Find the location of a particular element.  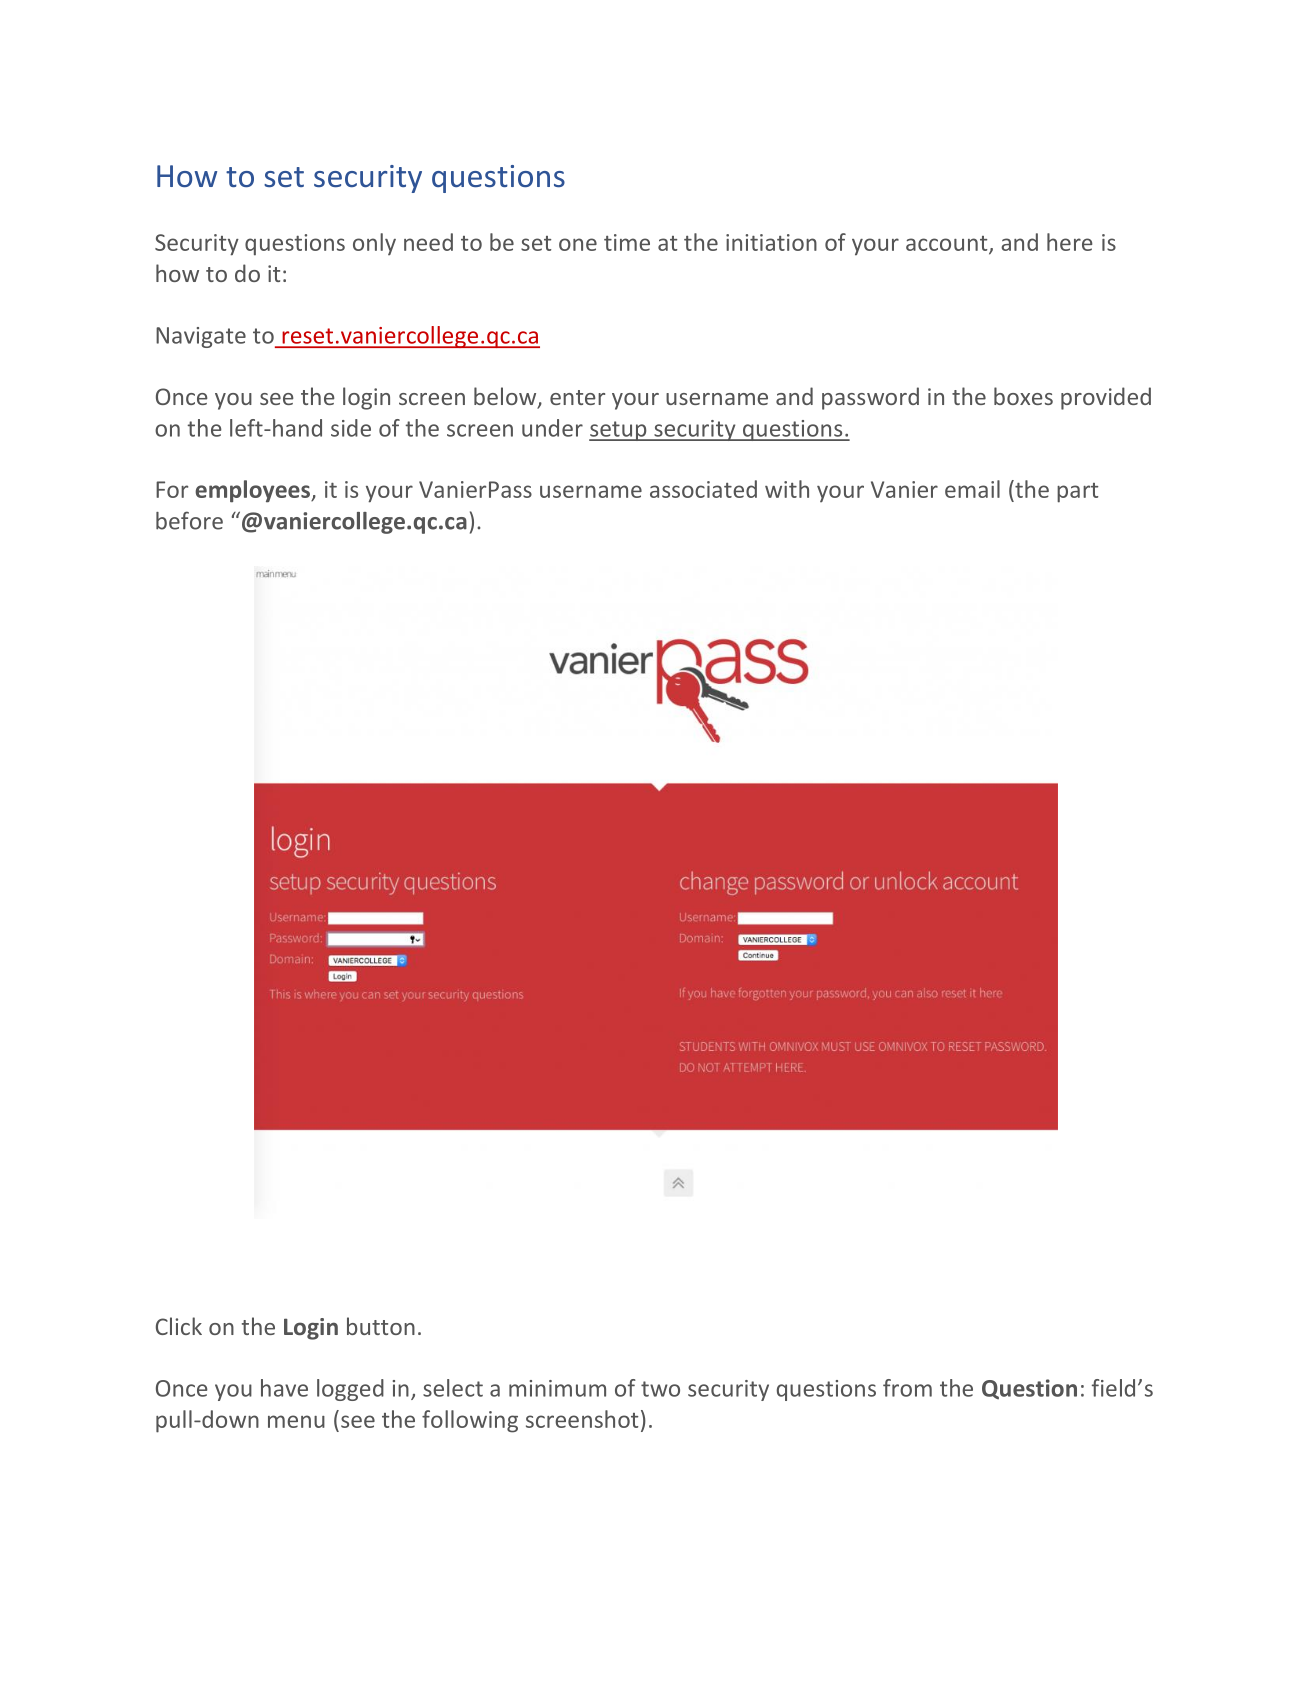

account is located at coordinates (948, 244).
